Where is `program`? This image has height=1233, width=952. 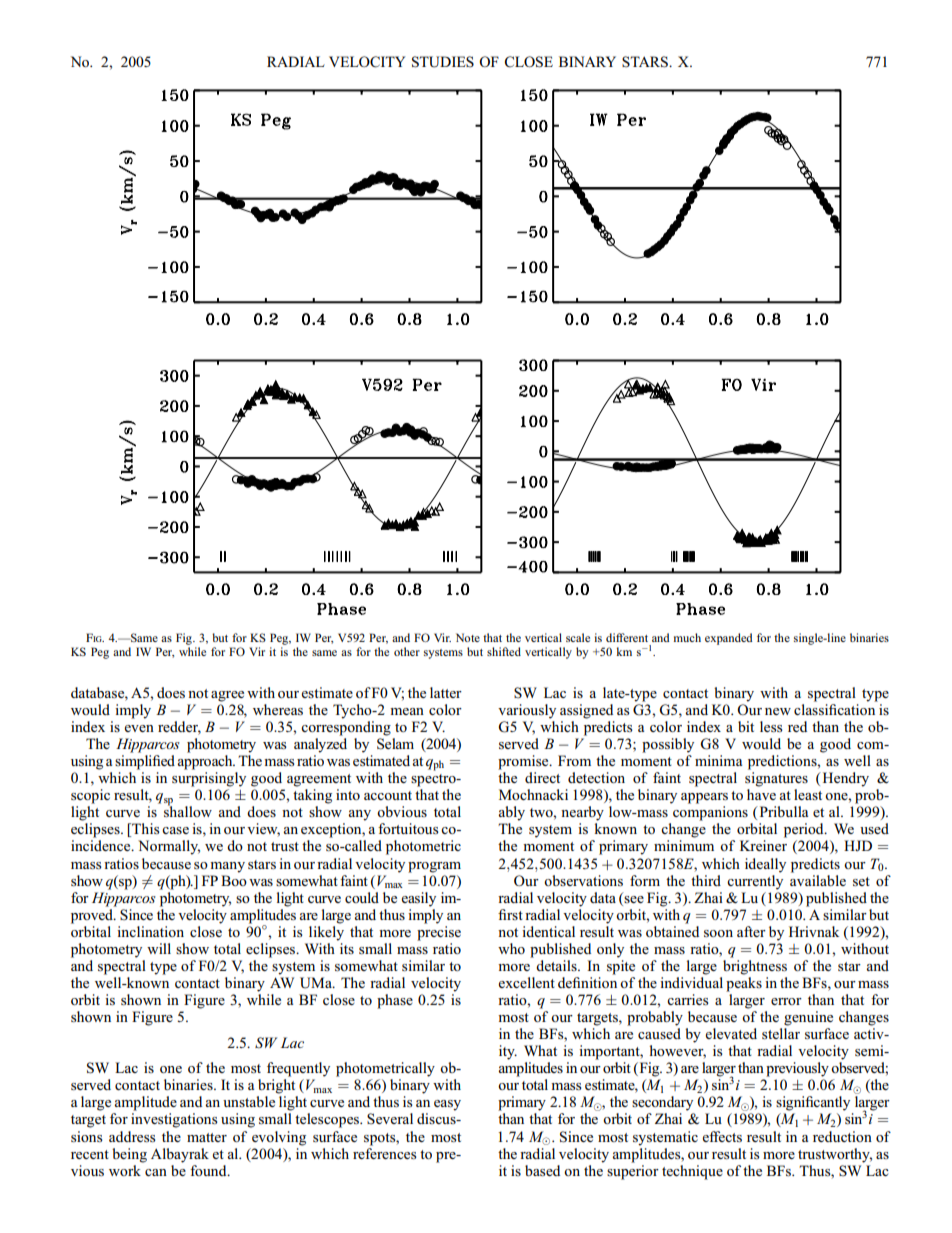 program is located at coordinates (434, 867).
